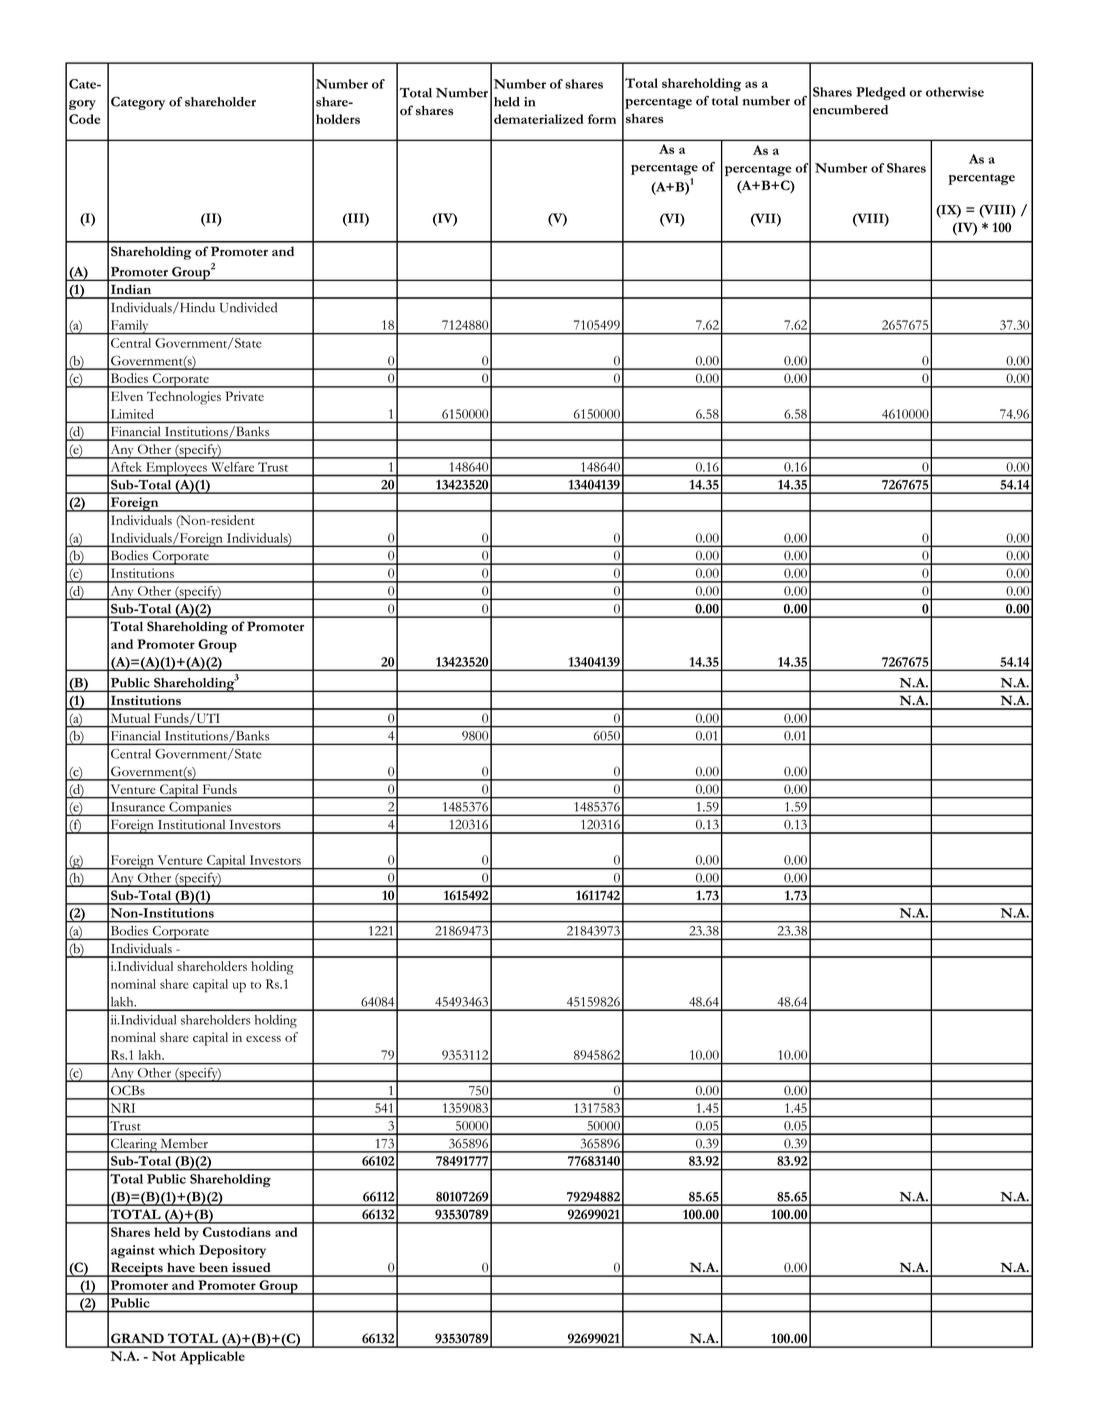  What do you see at coordinates (850, 110) in the document?
I see `encumbered` at bounding box center [850, 110].
